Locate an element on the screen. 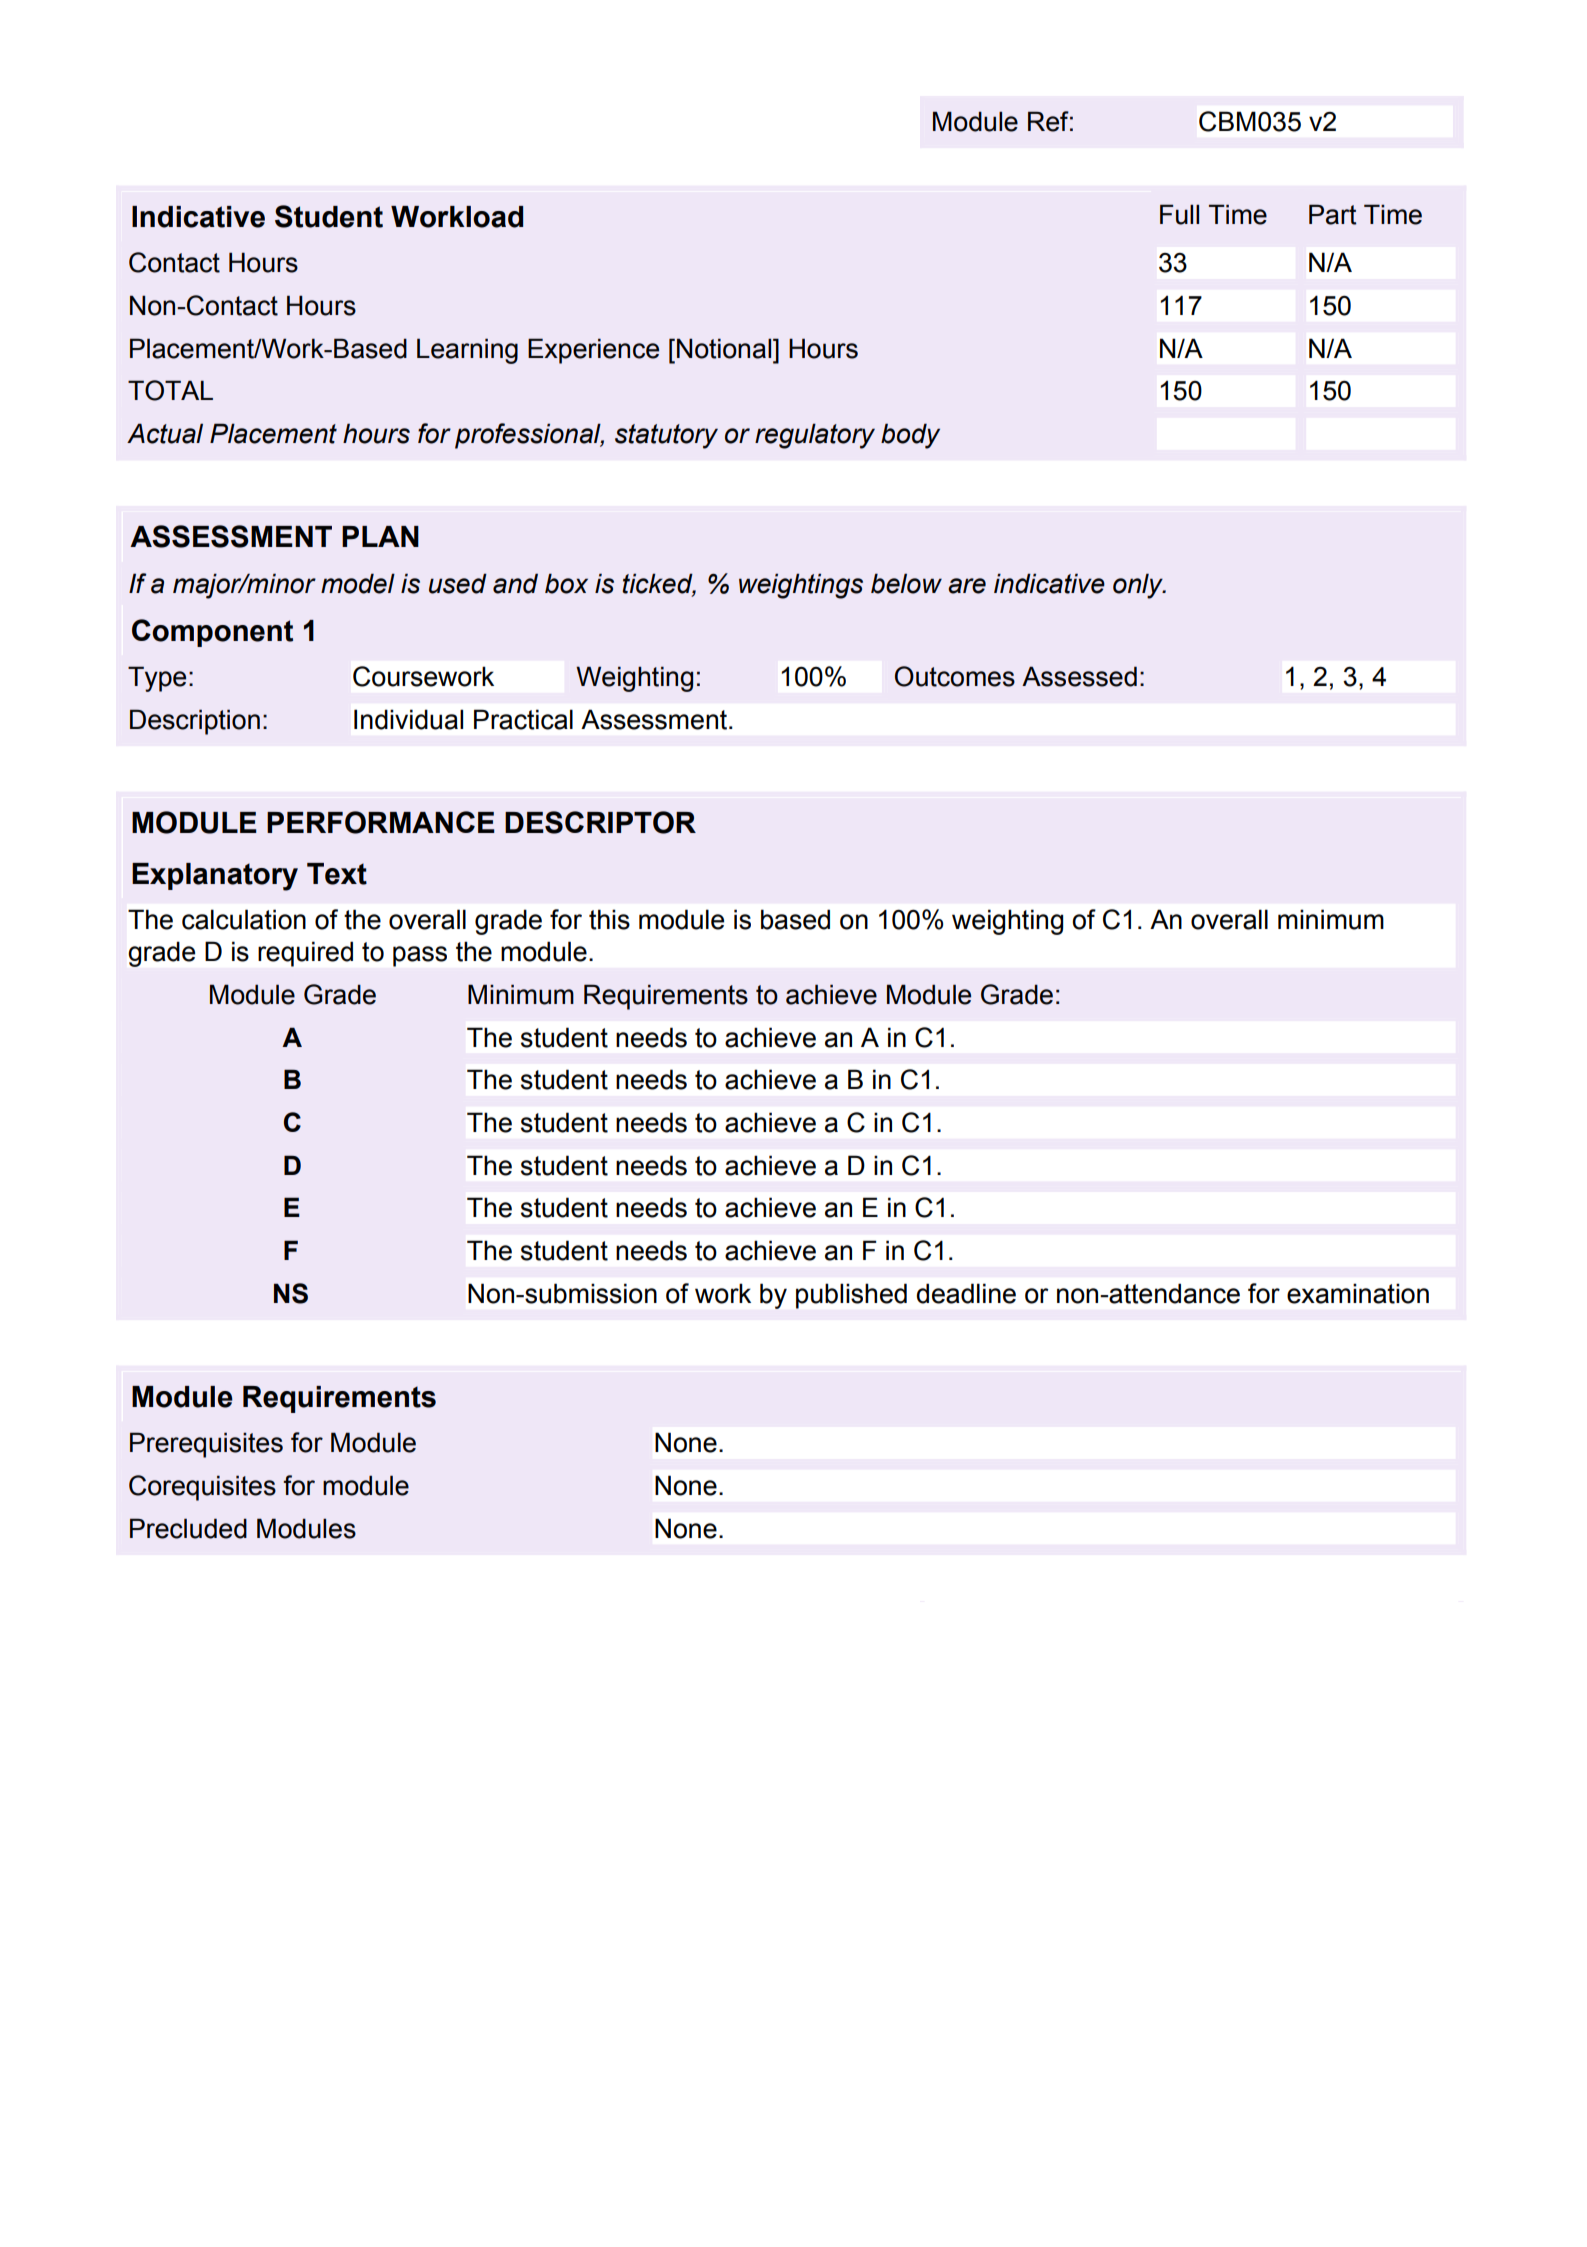 The height and width of the screenshot is (2247, 1587). examination is located at coordinates (1358, 1293).
